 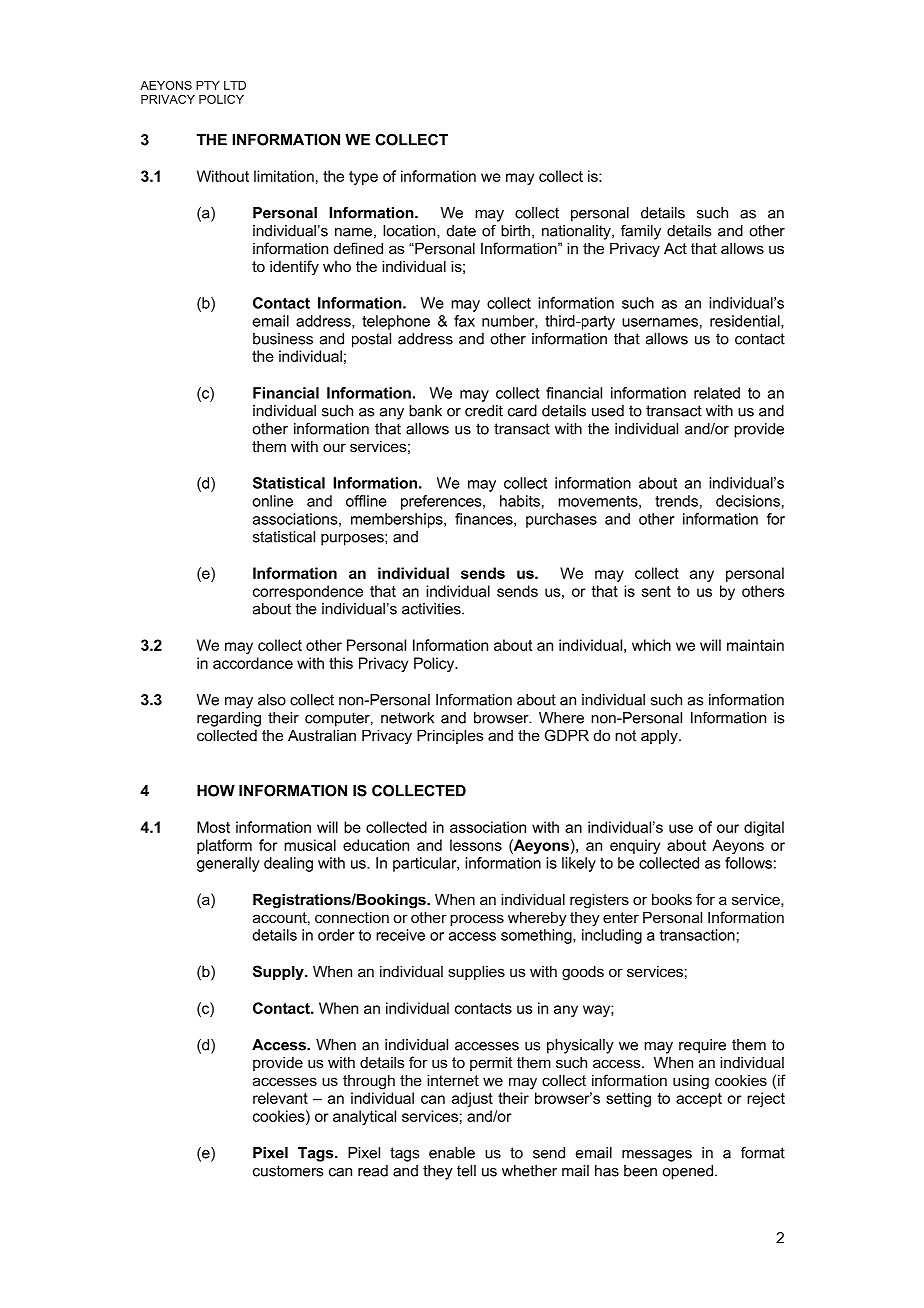 I want to click on musical, so click(x=310, y=845).
